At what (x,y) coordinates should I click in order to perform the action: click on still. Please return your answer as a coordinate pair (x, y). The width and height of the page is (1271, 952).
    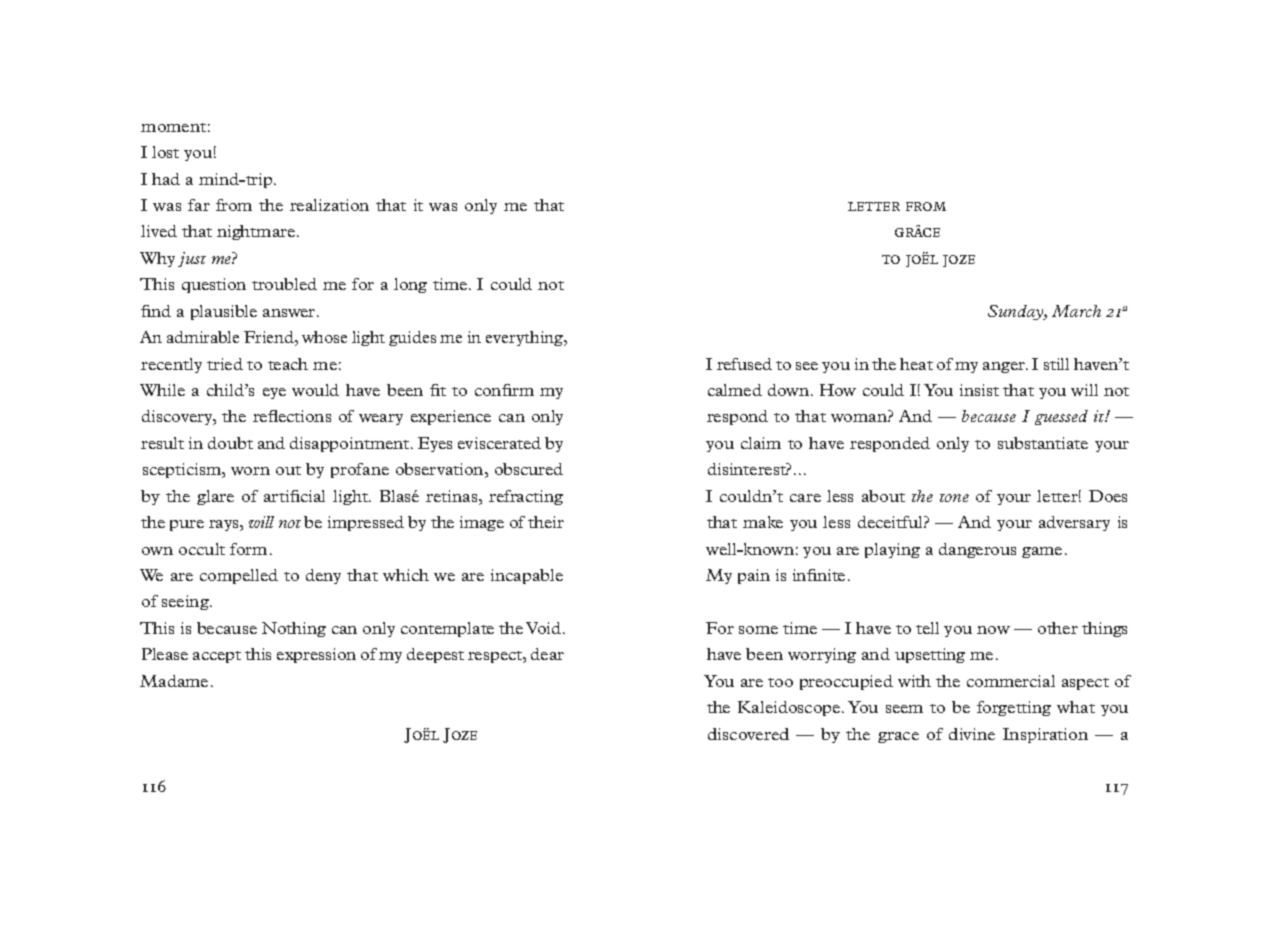
    Looking at the image, I should click on (1056, 364).
